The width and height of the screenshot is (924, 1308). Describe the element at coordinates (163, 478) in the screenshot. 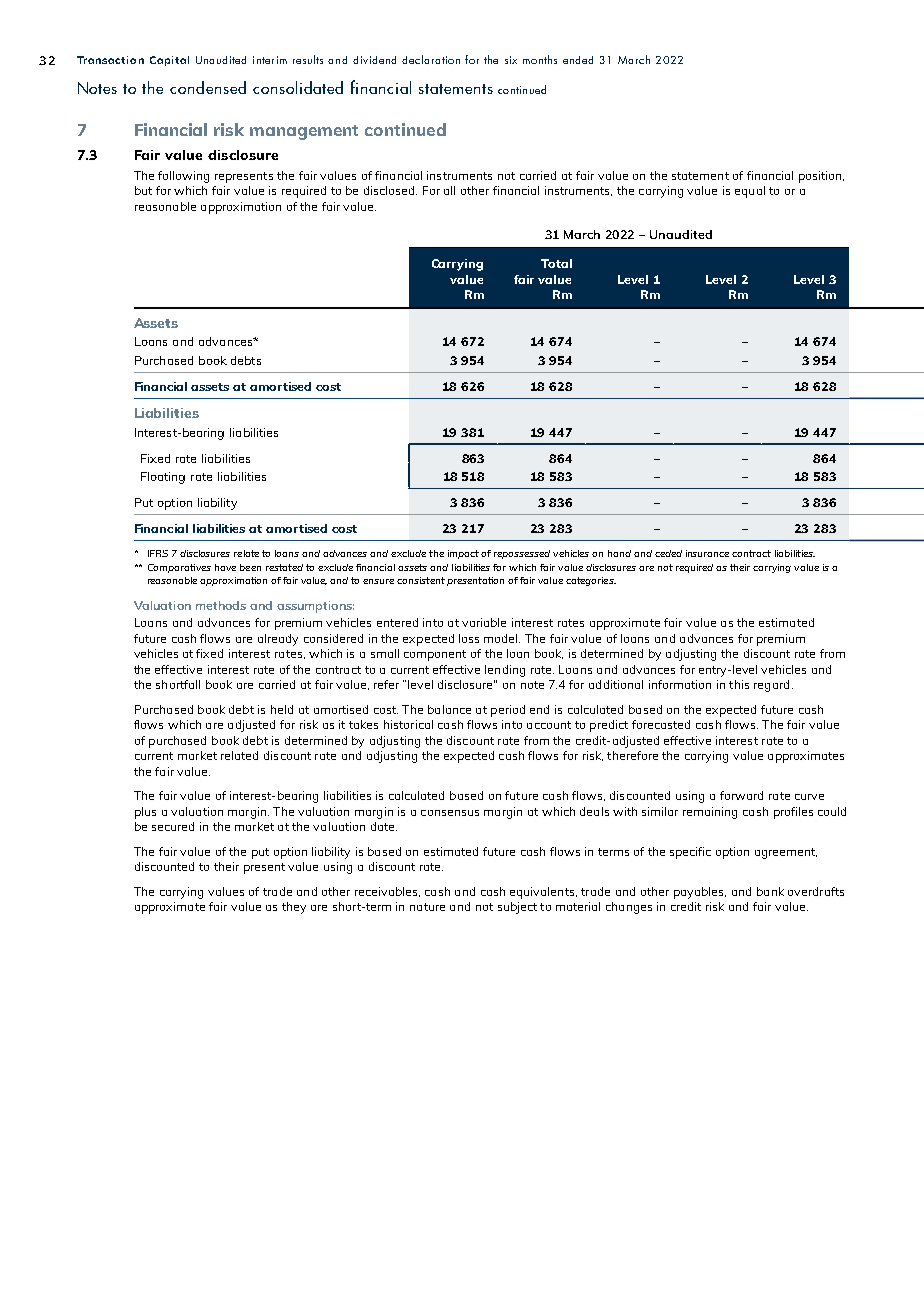

I see `Floating` at that location.
